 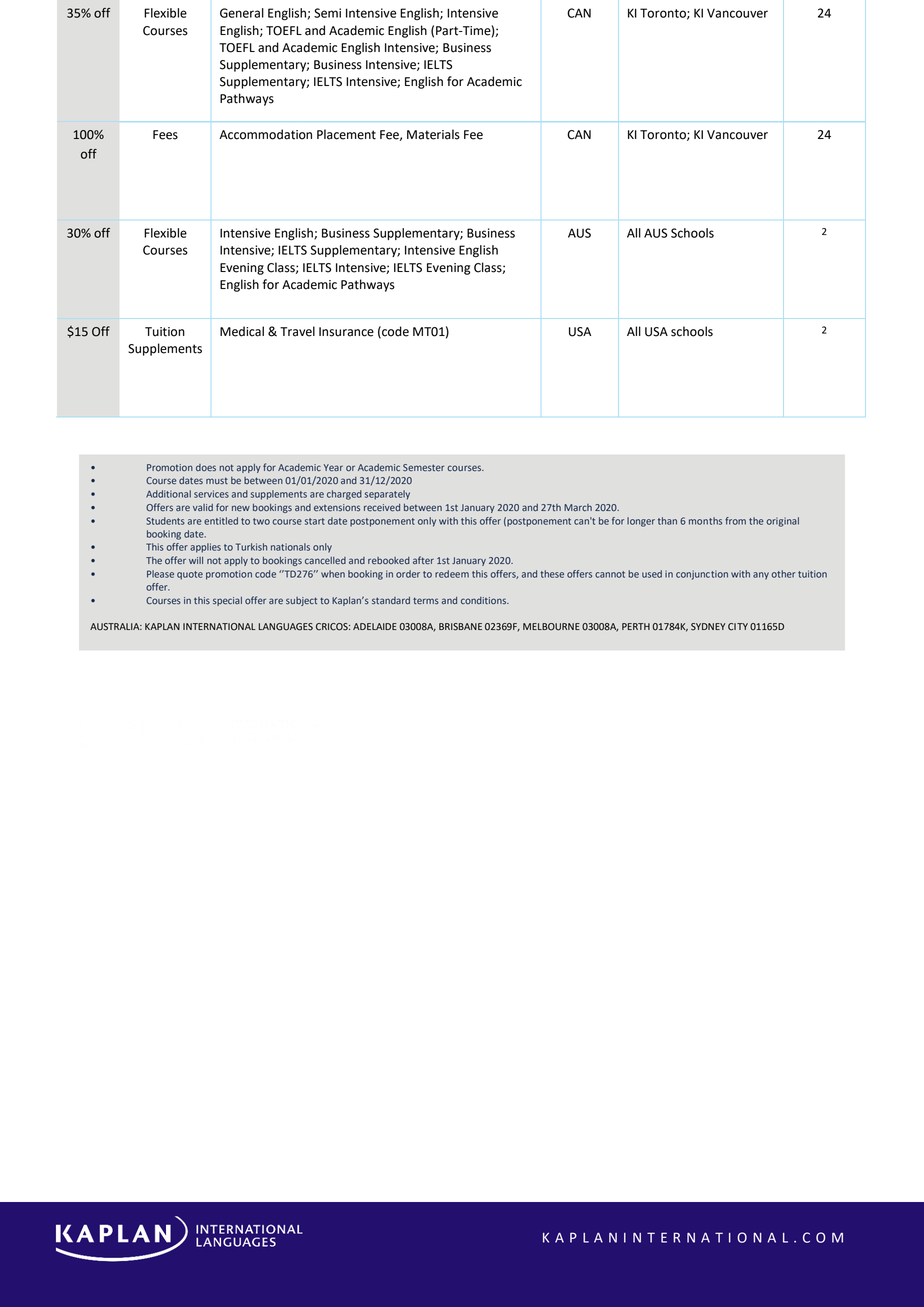 What do you see at coordinates (484, 601) in the screenshot?
I see `conditions` at bounding box center [484, 601].
